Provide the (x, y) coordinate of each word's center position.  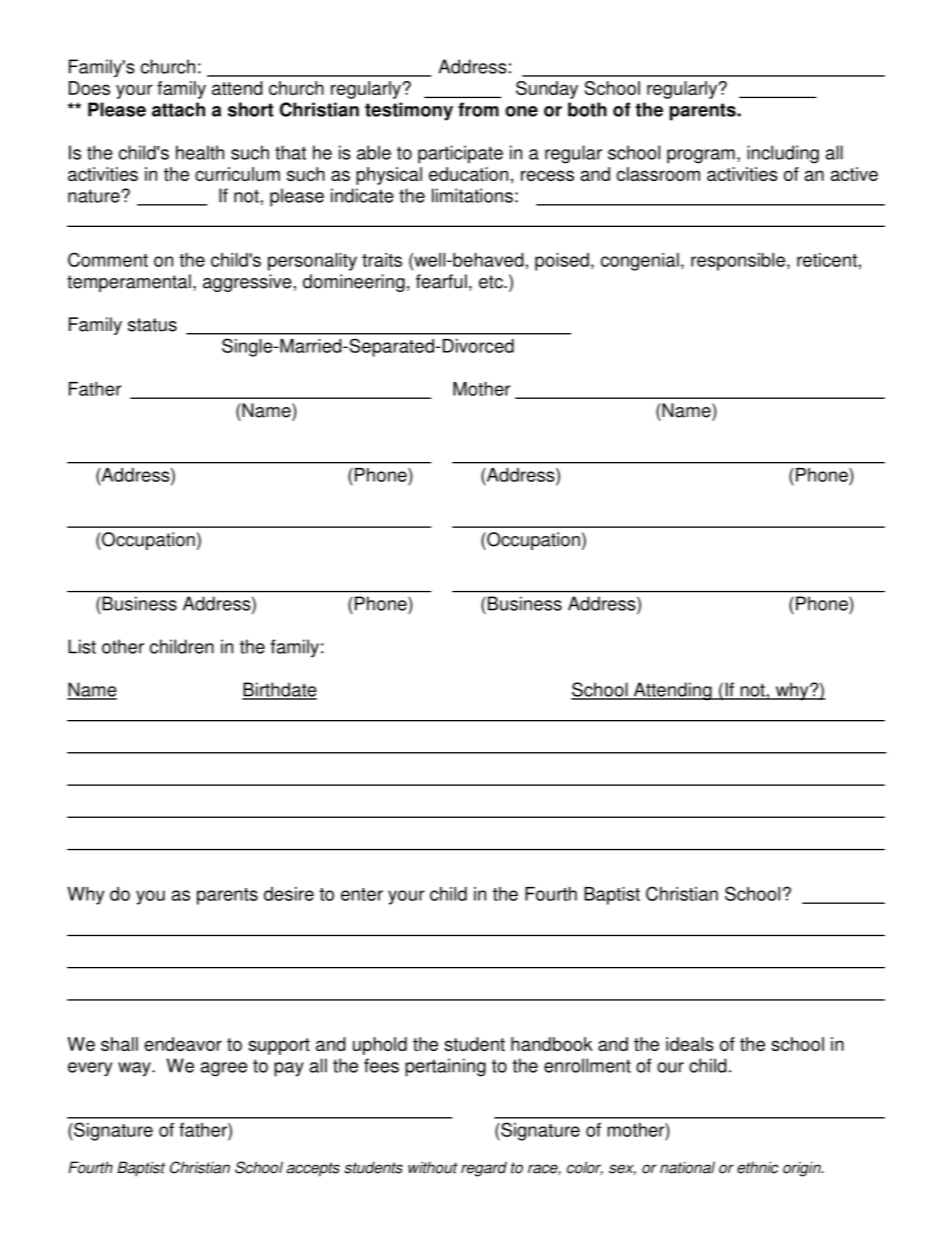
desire (289, 894)
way (135, 1069)
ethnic (758, 1167)
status (152, 325)
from (478, 109)
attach (178, 109)
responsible (738, 262)
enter (362, 894)
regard (484, 1169)
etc (492, 282)
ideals (690, 1044)
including (783, 154)
